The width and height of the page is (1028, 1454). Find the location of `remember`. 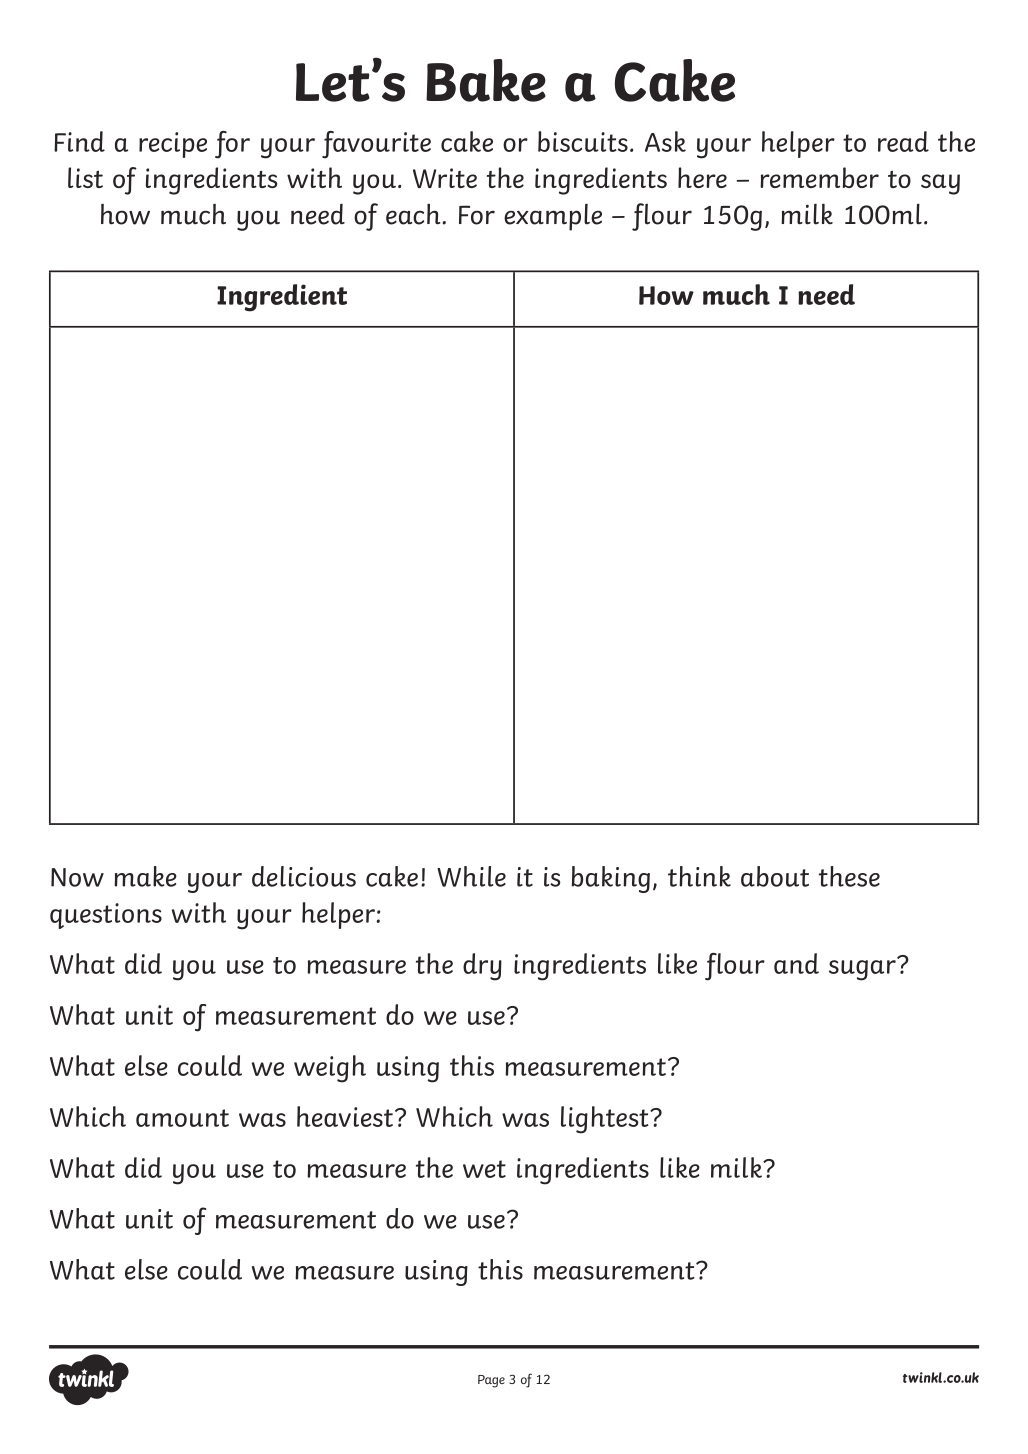

remember is located at coordinates (819, 177).
